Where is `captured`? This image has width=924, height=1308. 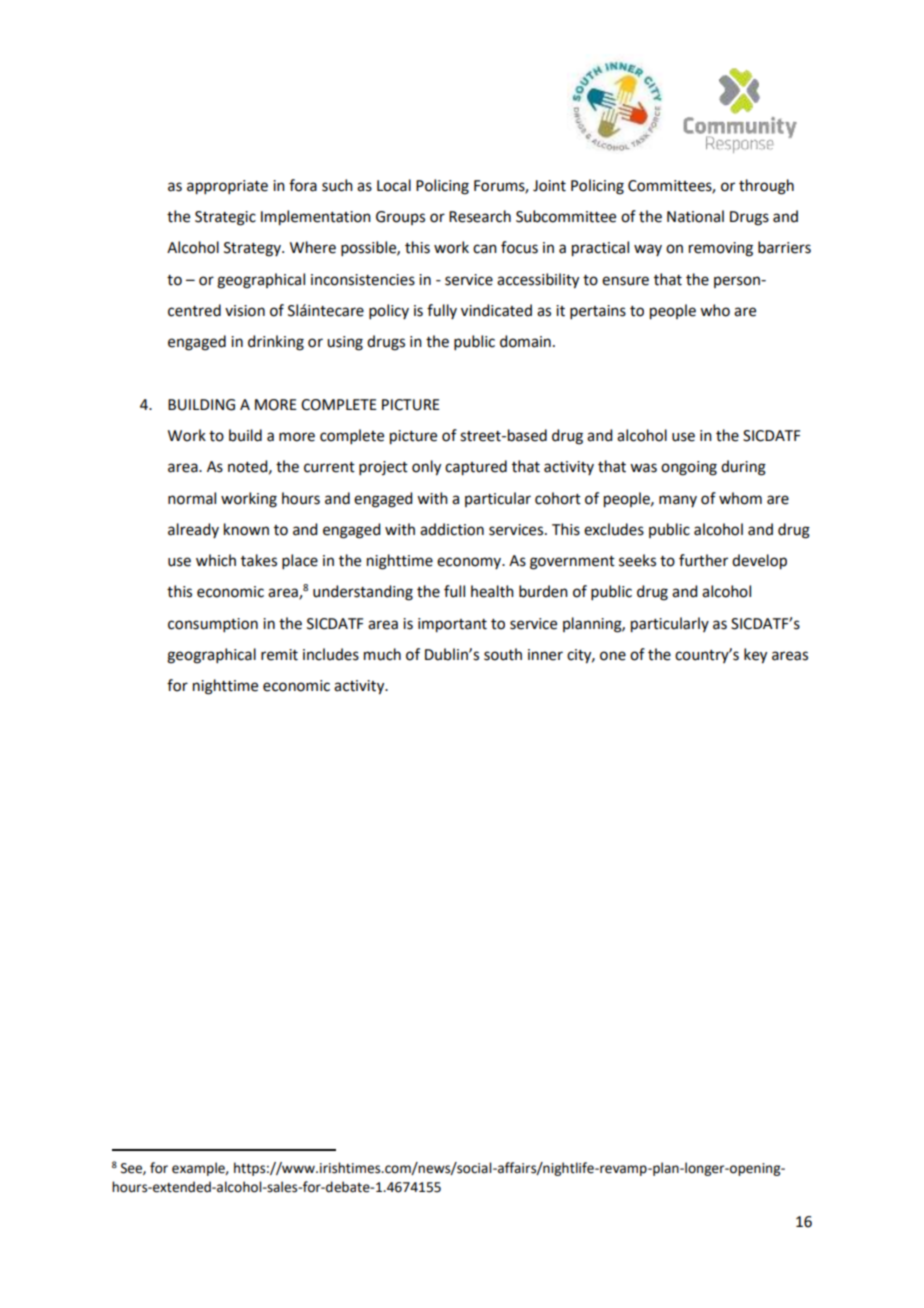 captured is located at coordinates (476, 468).
